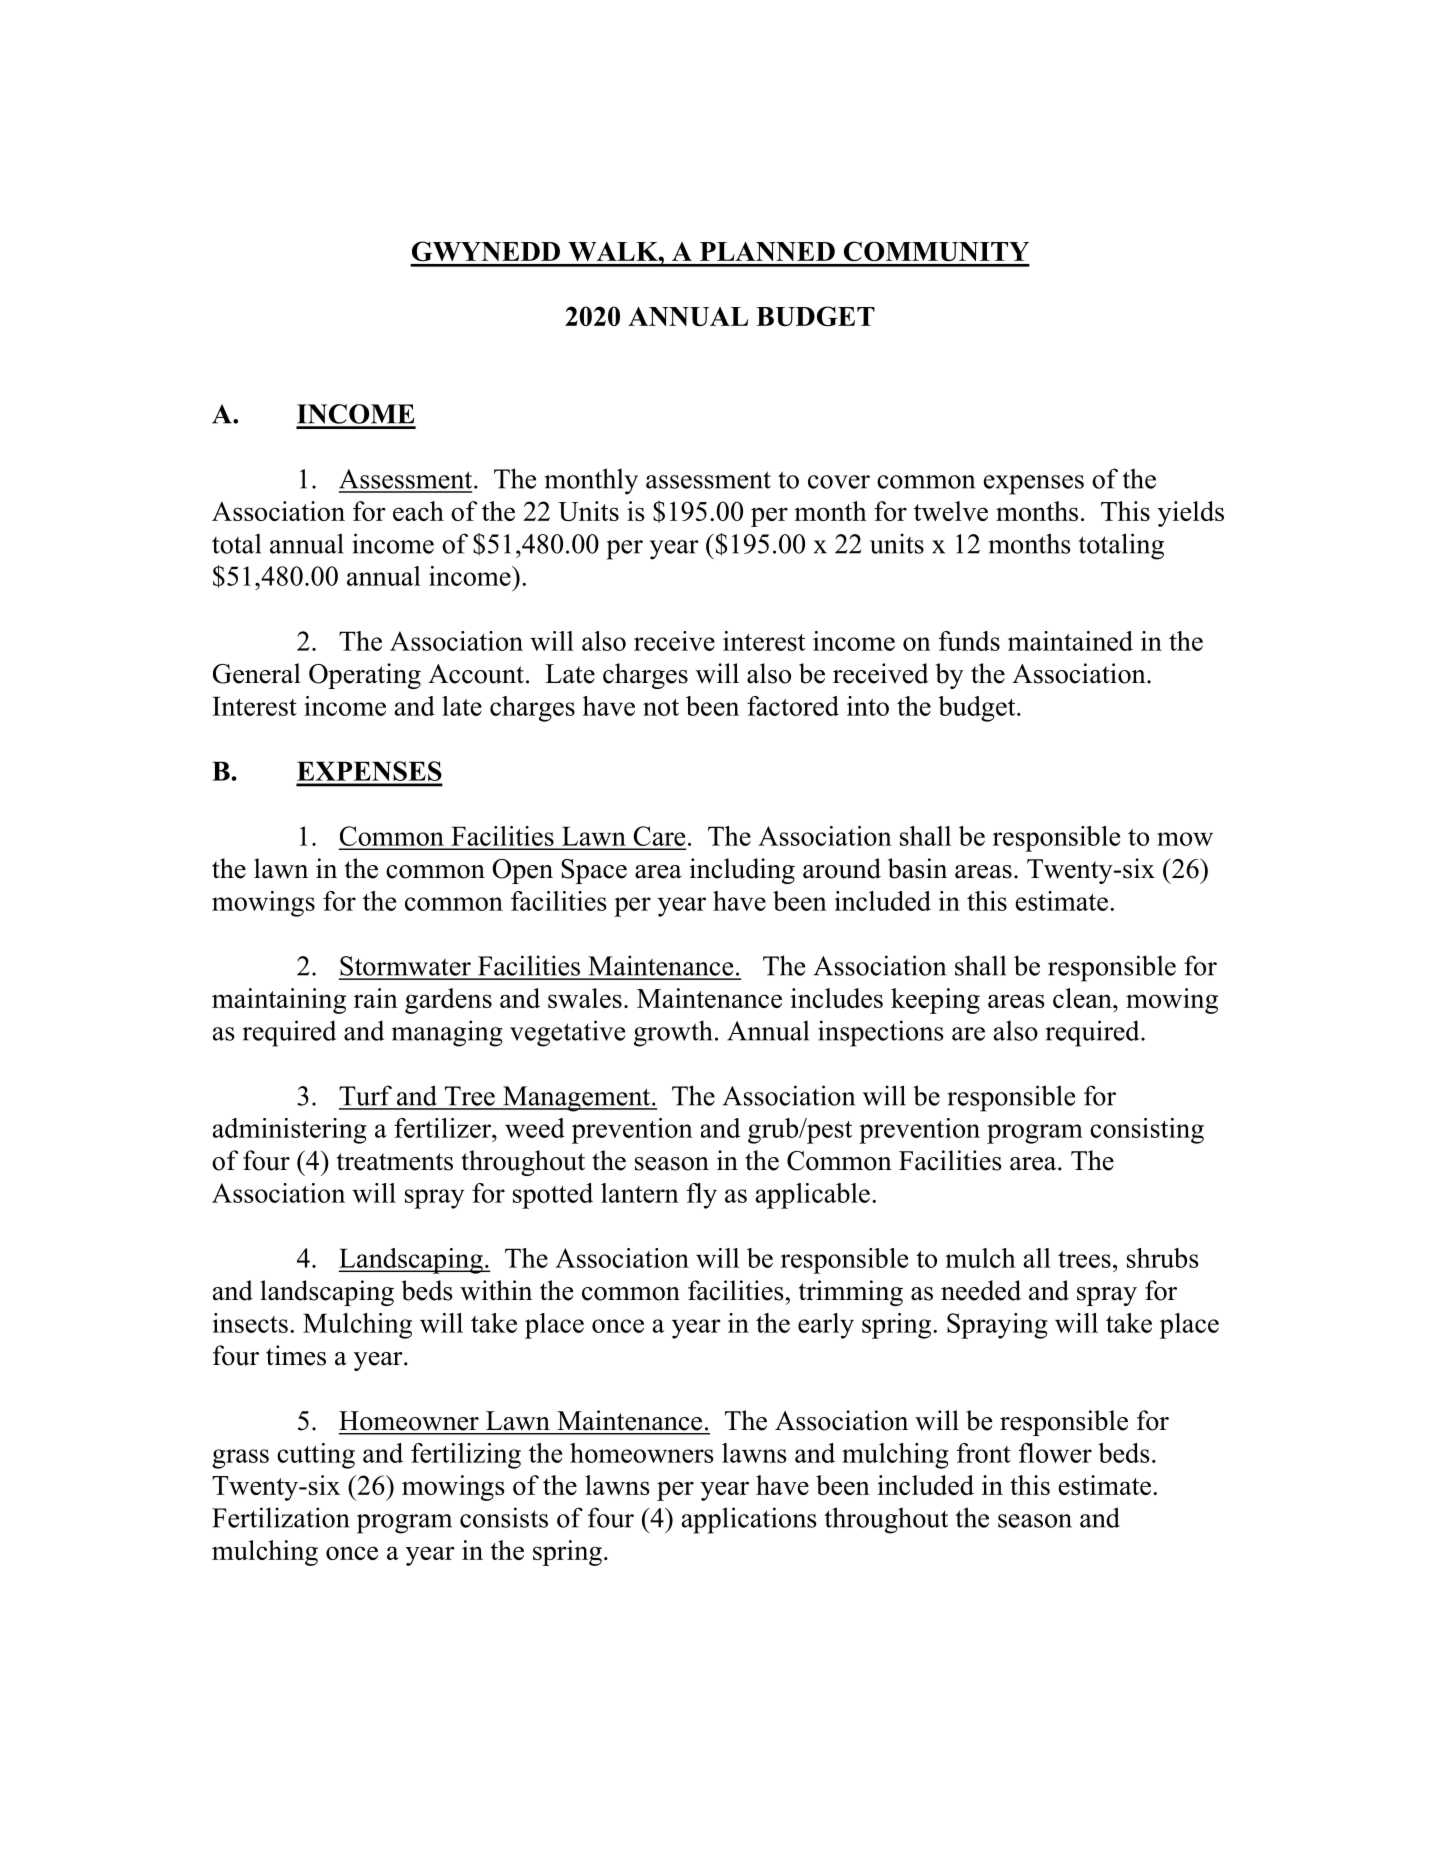 Image resolution: width=1440 pixels, height=1864 pixels. What do you see at coordinates (749, 1520) in the document?
I see `applications` at bounding box center [749, 1520].
